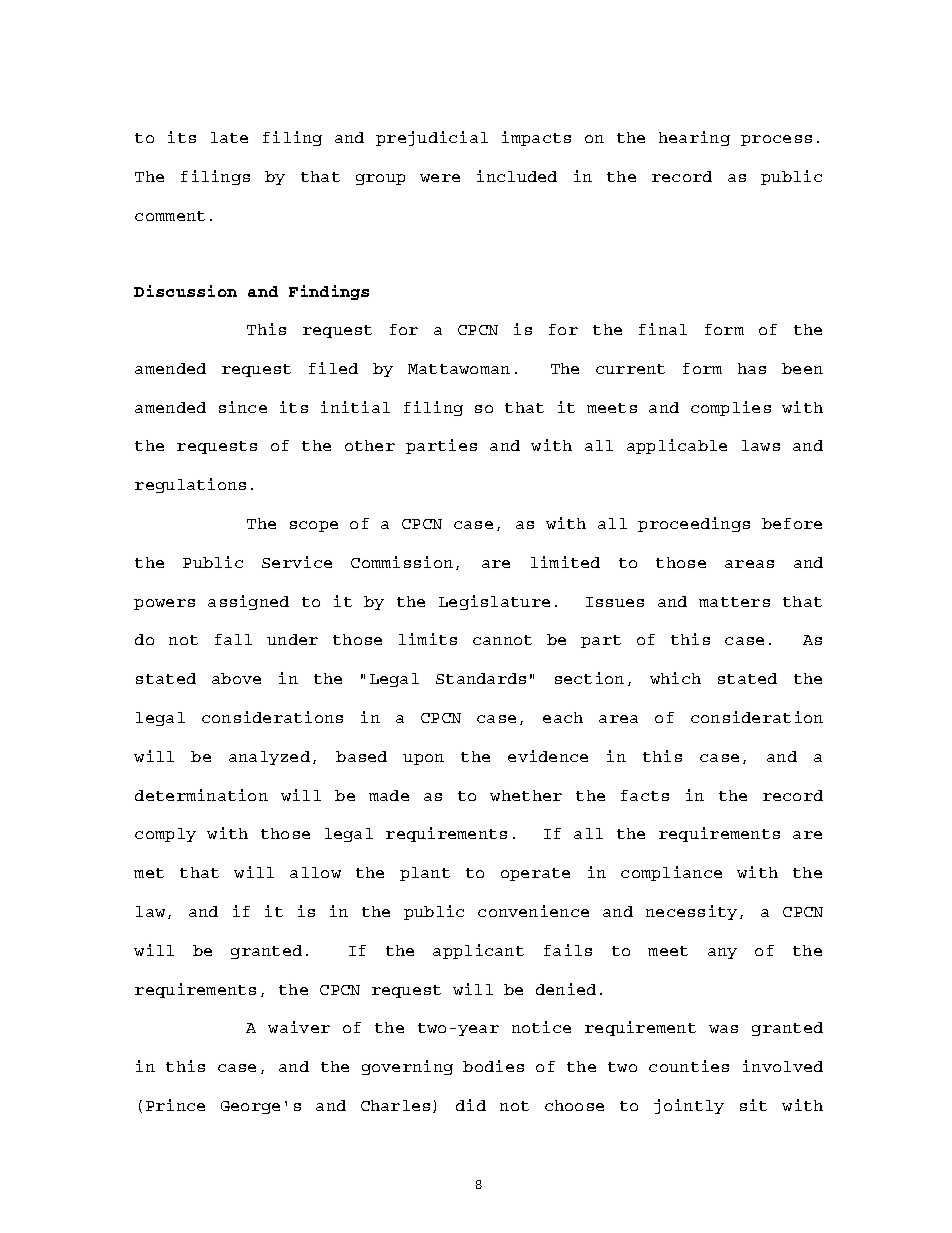 This screenshot has width=952, height=1233. What do you see at coordinates (229, 137) in the screenshot?
I see `late` at bounding box center [229, 137].
